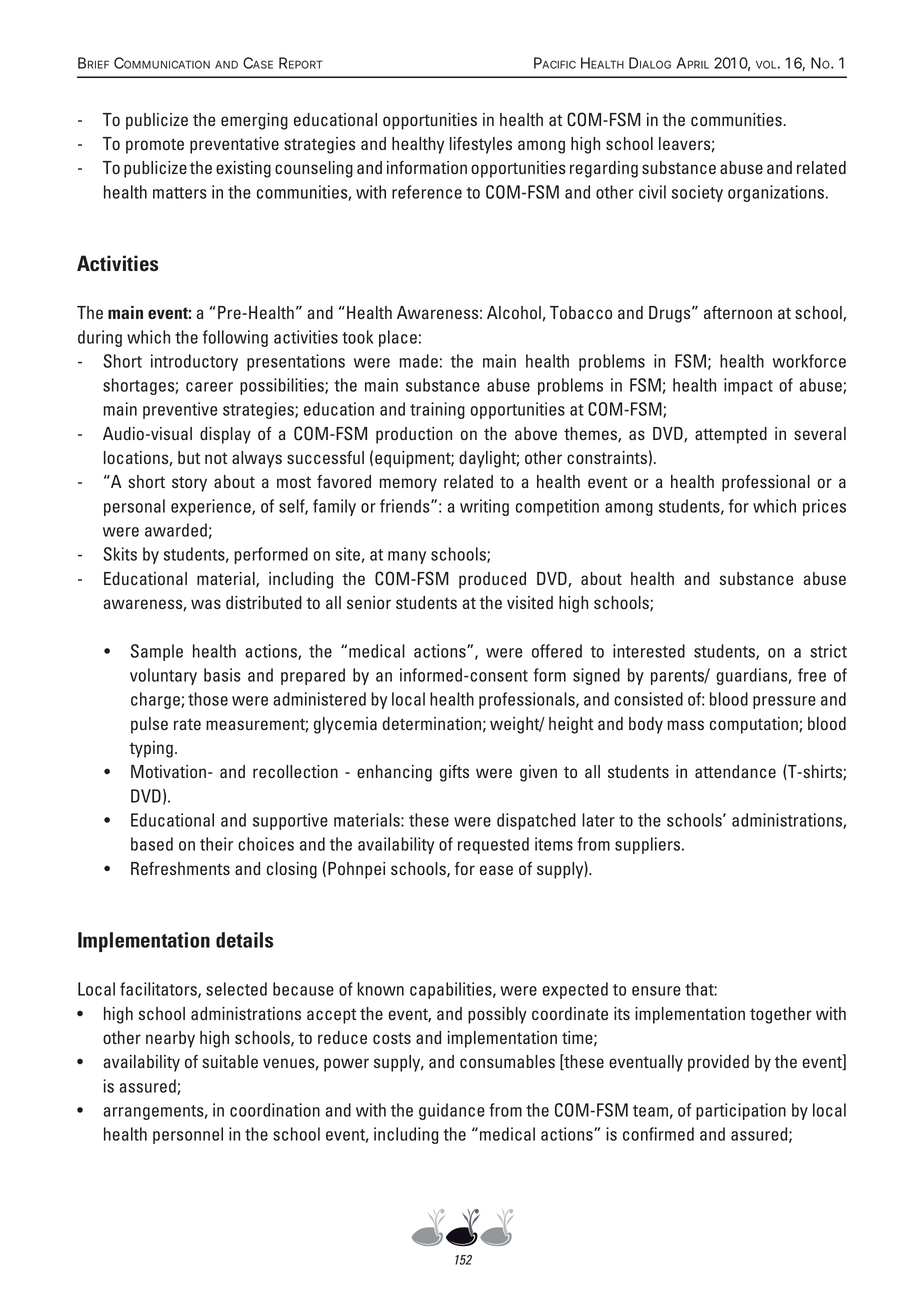 This image has width=924, height=1297. Describe the element at coordinates (748, 386) in the image. I see `impact` at that location.
